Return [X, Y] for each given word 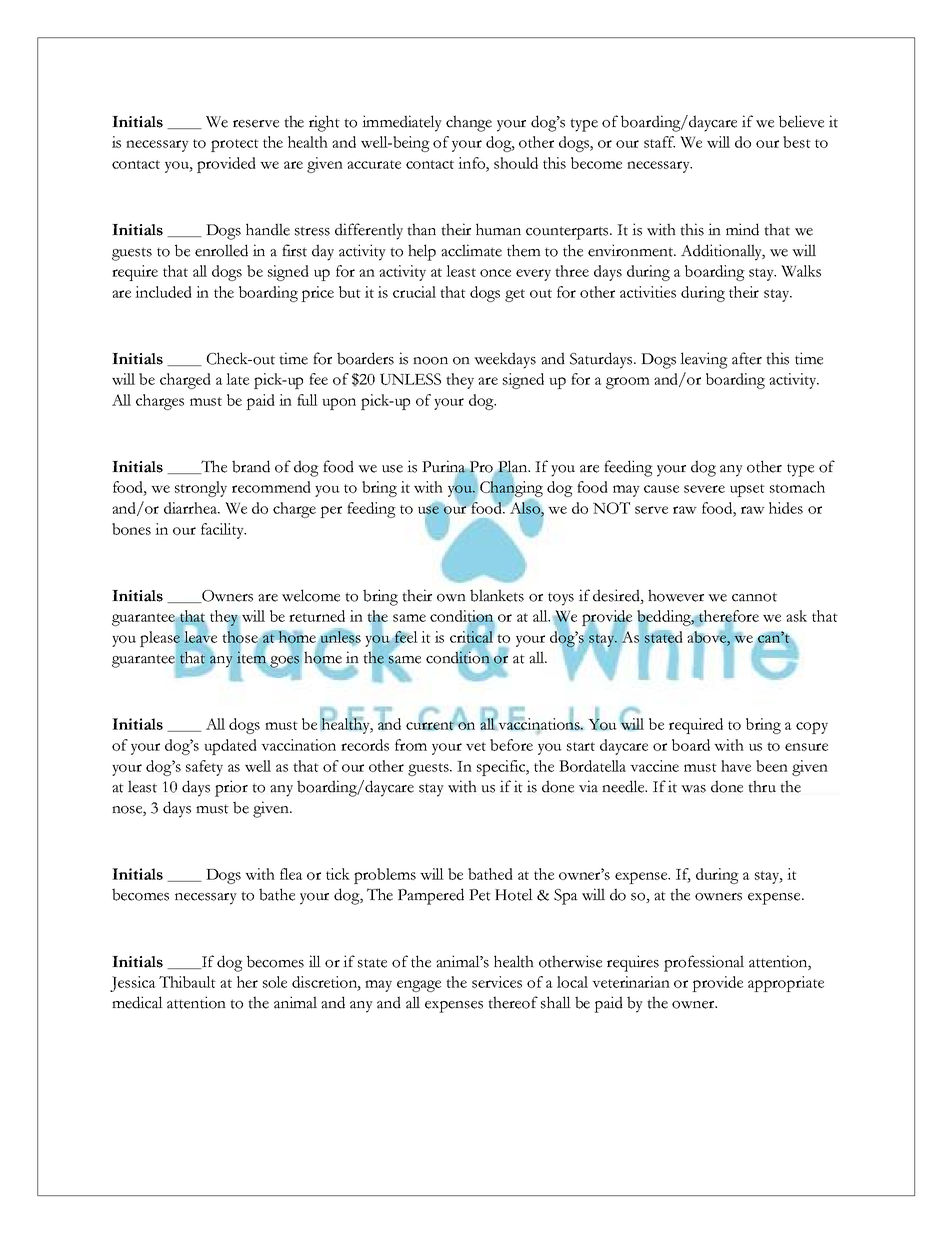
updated [230, 747]
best [797, 142]
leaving [704, 360]
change [469, 123]
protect [235, 145]
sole [275, 982]
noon [430, 361]
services [497, 982]
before [511, 745]
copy [812, 728]
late [237, 379]
